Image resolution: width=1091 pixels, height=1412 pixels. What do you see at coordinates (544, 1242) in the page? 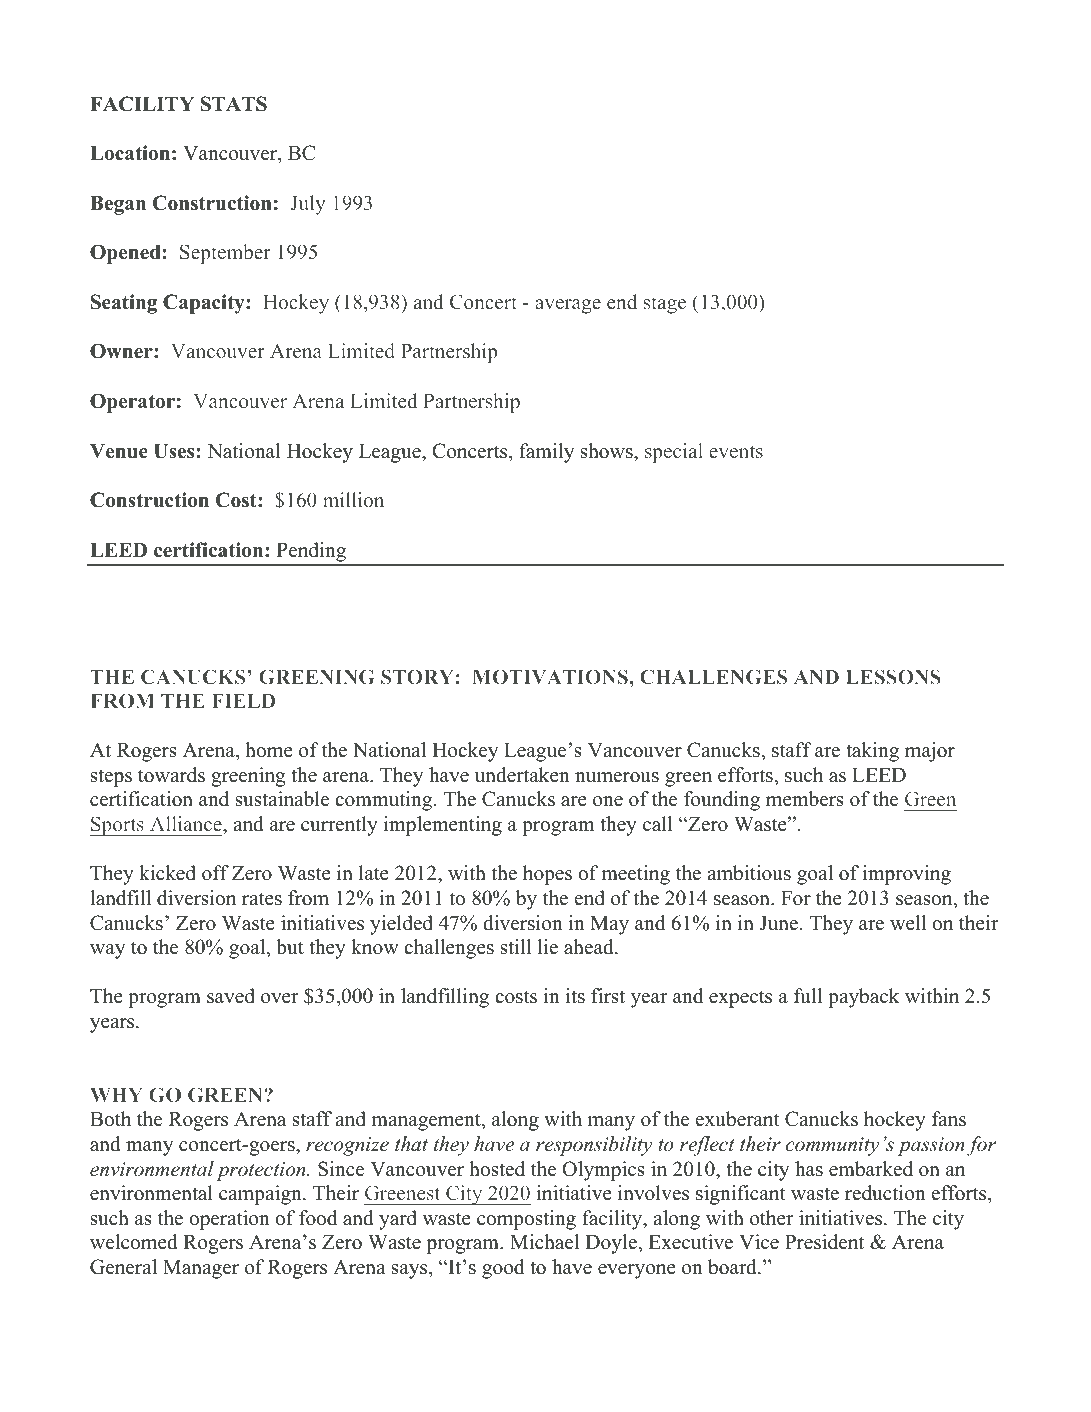
I see `Michael` at bounding box center [544, 1242].
